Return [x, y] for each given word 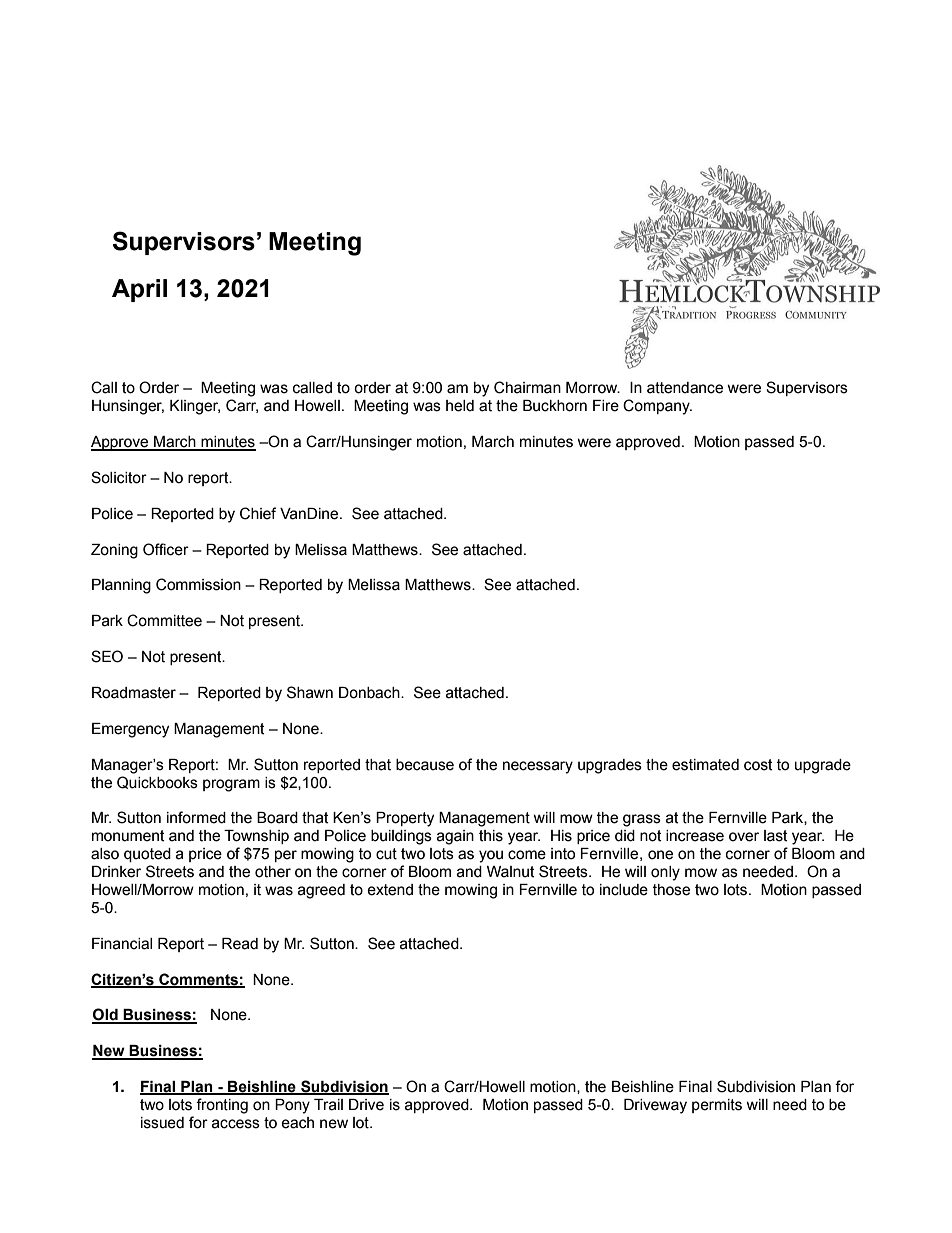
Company [657, 407]
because [425, 765]
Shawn [310, 692]
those [671, 890]
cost [758, 765]
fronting [222, 1106]
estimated [705, 765]
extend [390, 890]
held [460, 406]
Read [240, 944]
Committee [164, 620]
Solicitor [119, 477]
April [139, 290]
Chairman [527, 387]
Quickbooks [157, 782]
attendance [685, 388]
